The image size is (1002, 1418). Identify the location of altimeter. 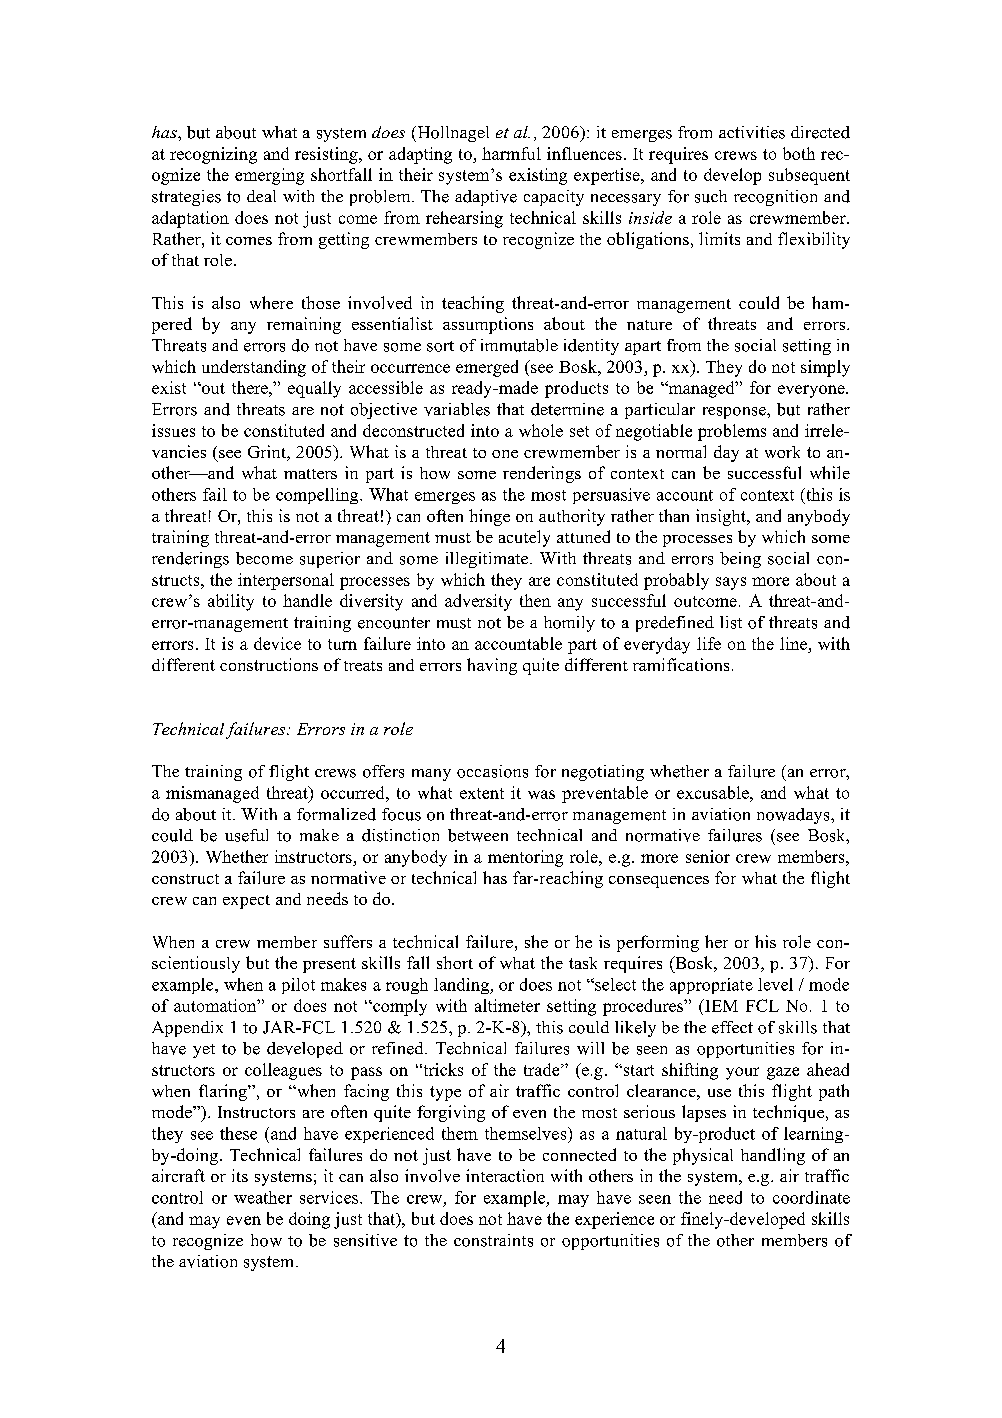
(507, 1005).
